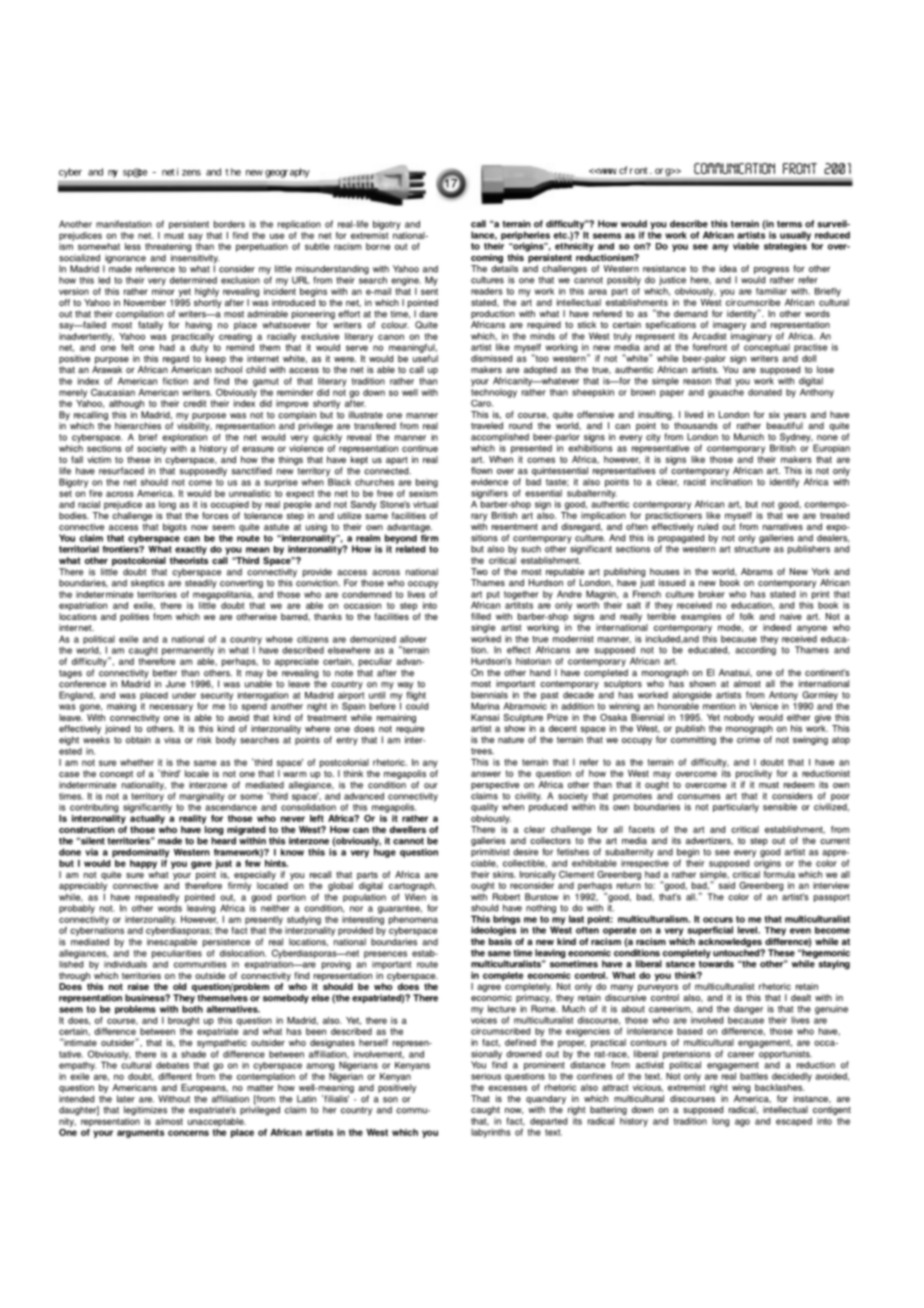 The height and width of the image is (1308, 924). Describe the element at coordinates (726, 885) in the image. I see `said` at that location.
